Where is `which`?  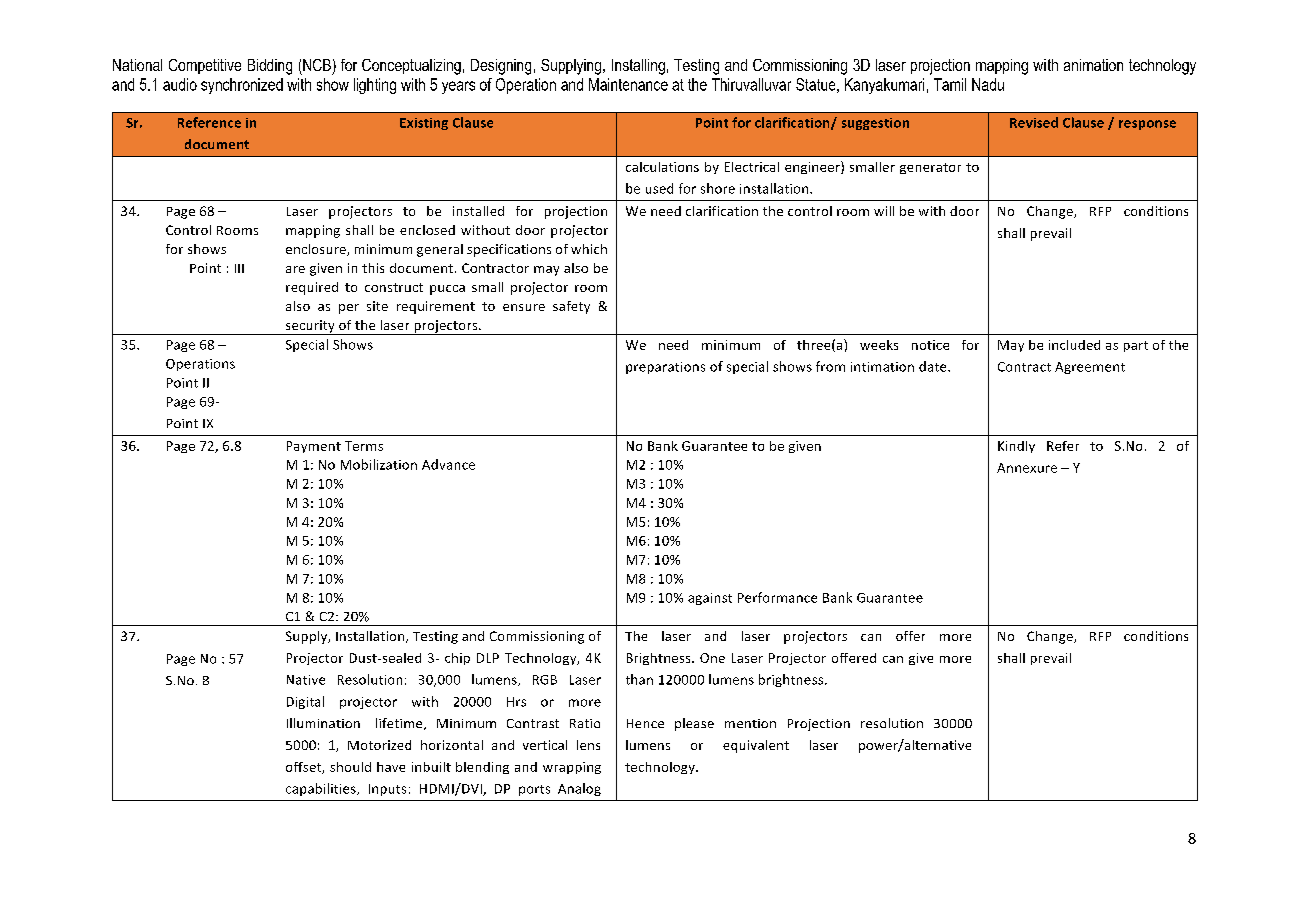
which is located at coordinates (589, 249).
